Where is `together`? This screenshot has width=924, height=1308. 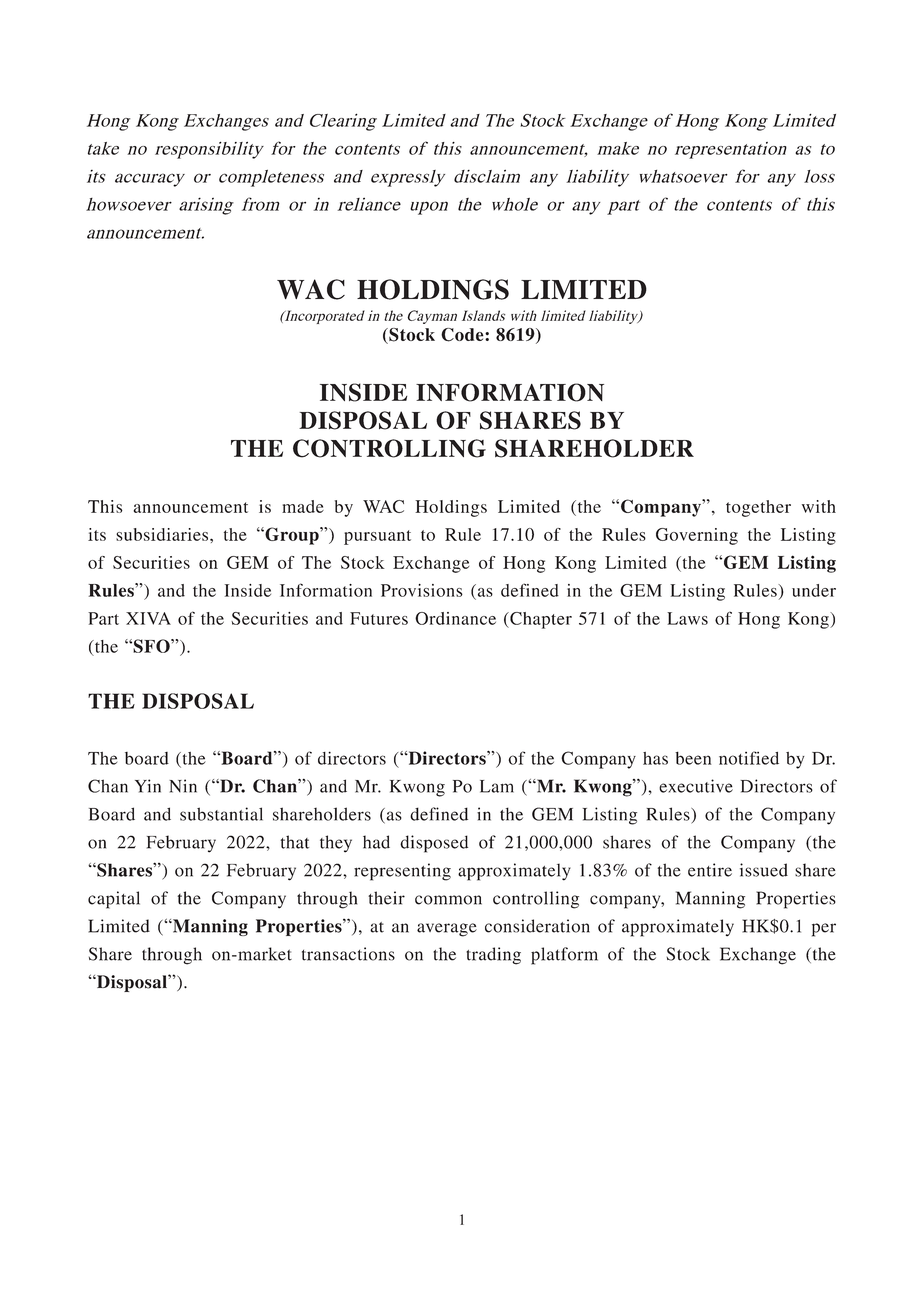
together is located at coordinates (758, 508).
